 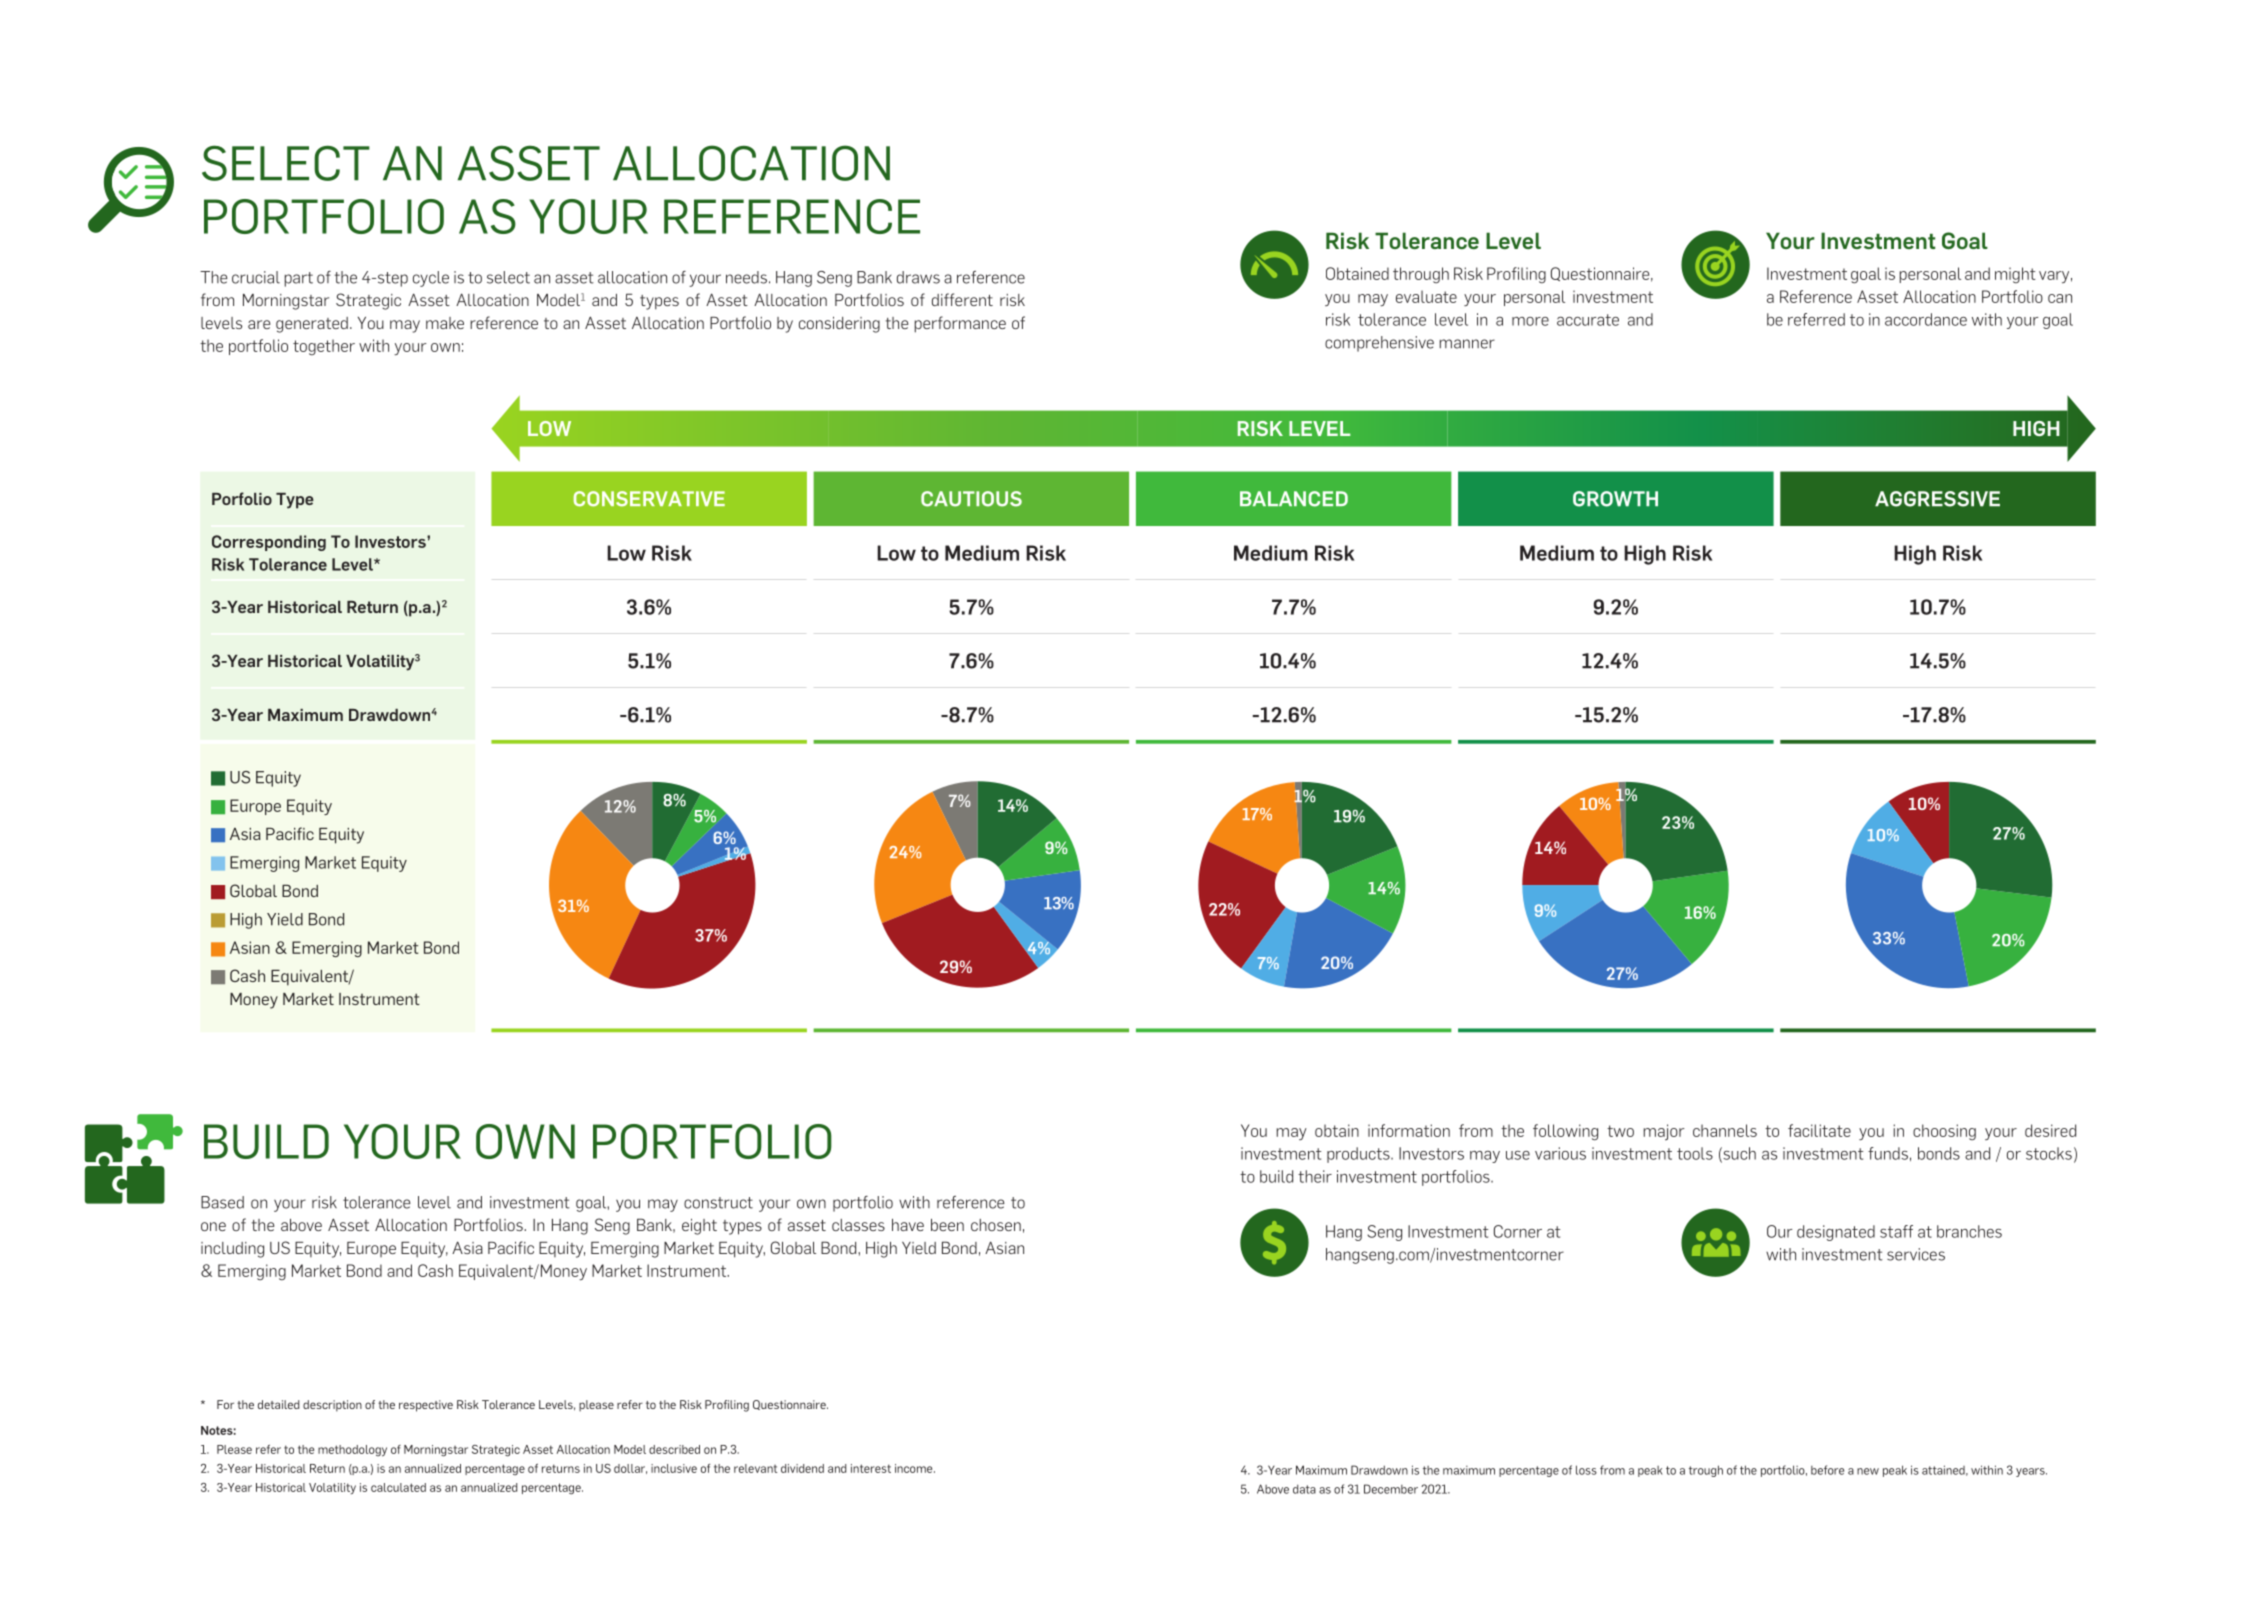 What do you see at coordinates (1409, 1130) in the screenshot?
I see `information` at bounding box center [1409, 1130].
